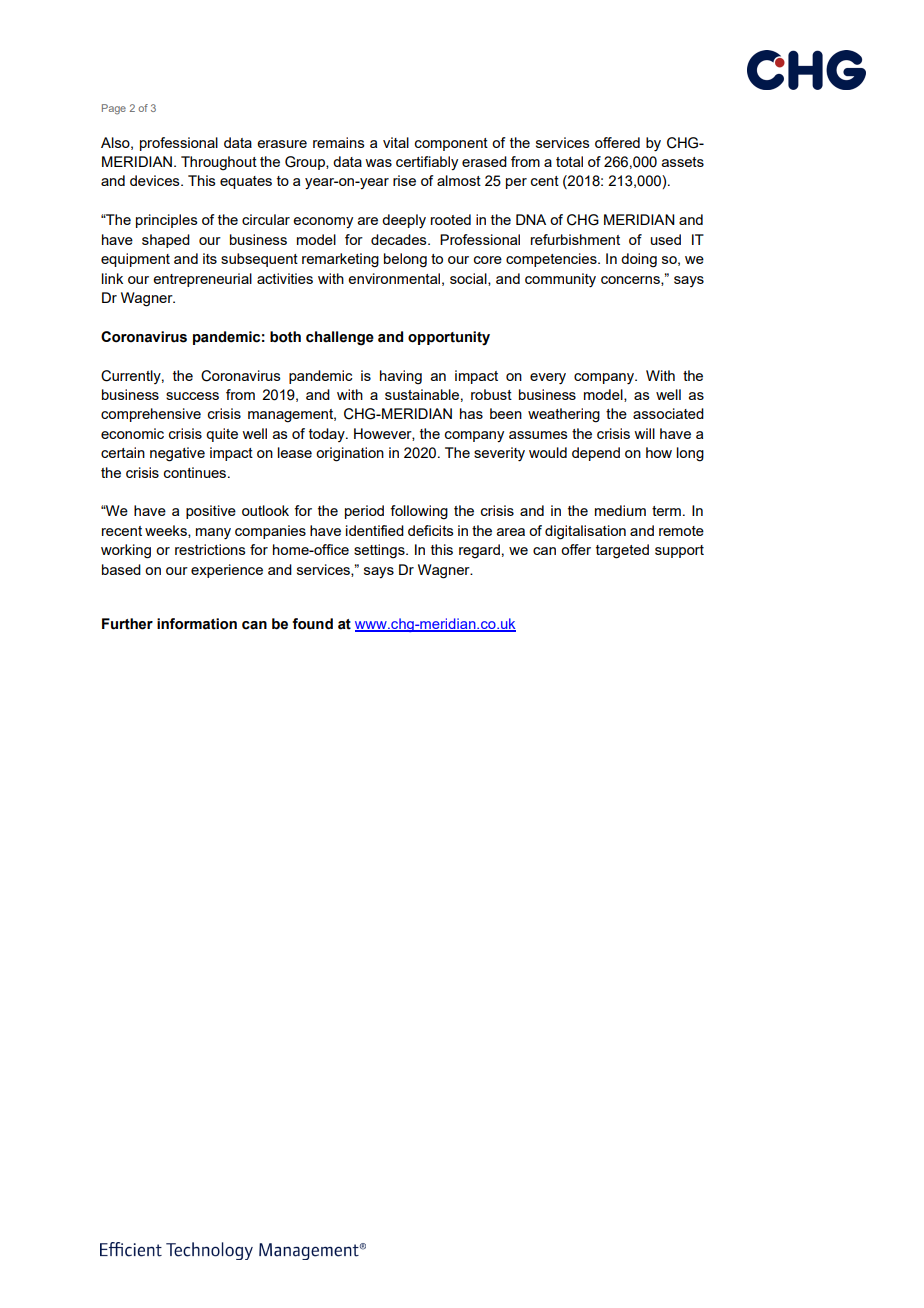 The width and height of the page is (924, 1308). I want to click on targeted, so click(622, 551).
